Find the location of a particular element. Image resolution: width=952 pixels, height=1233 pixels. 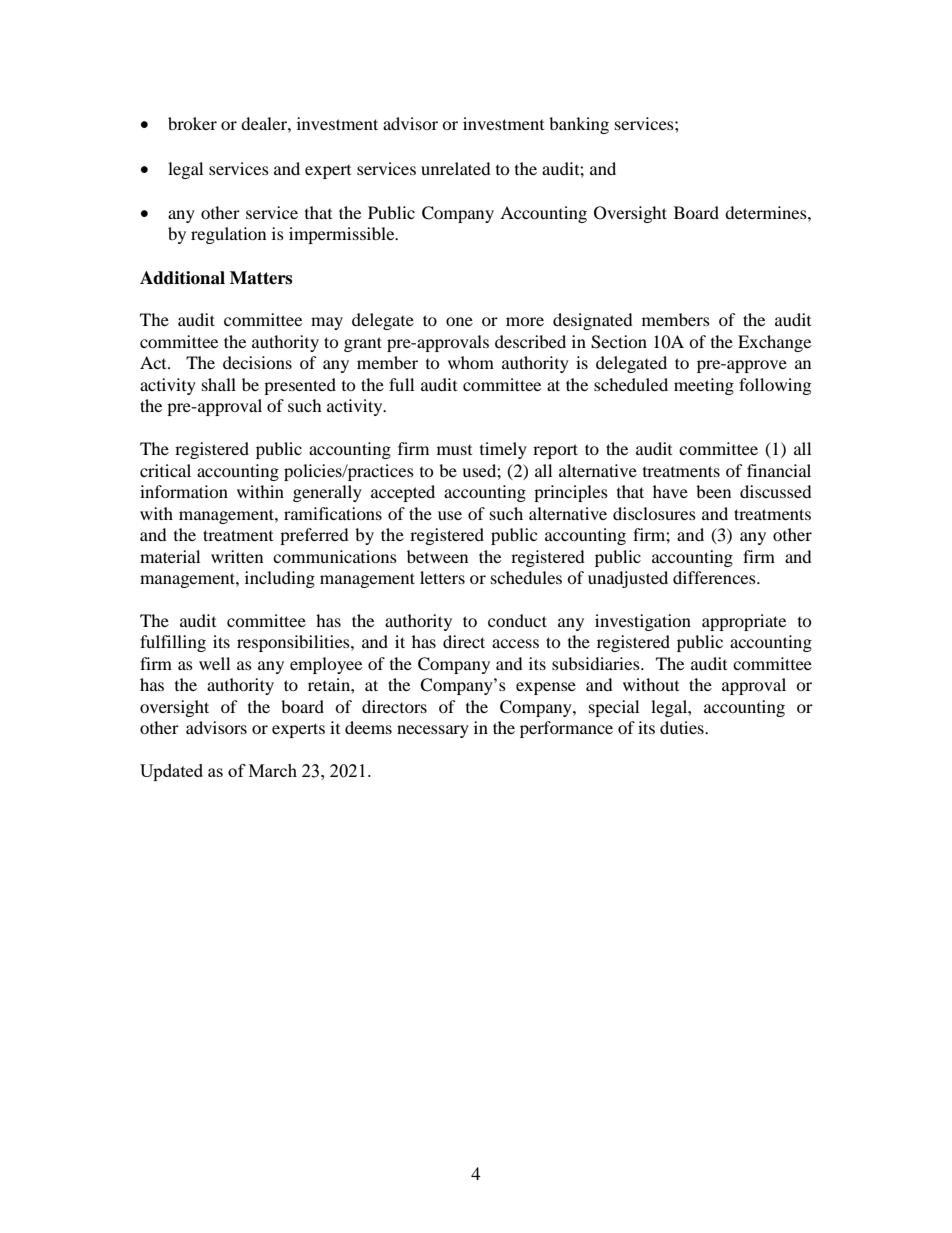

letters is located at coordinates (442, 577).
